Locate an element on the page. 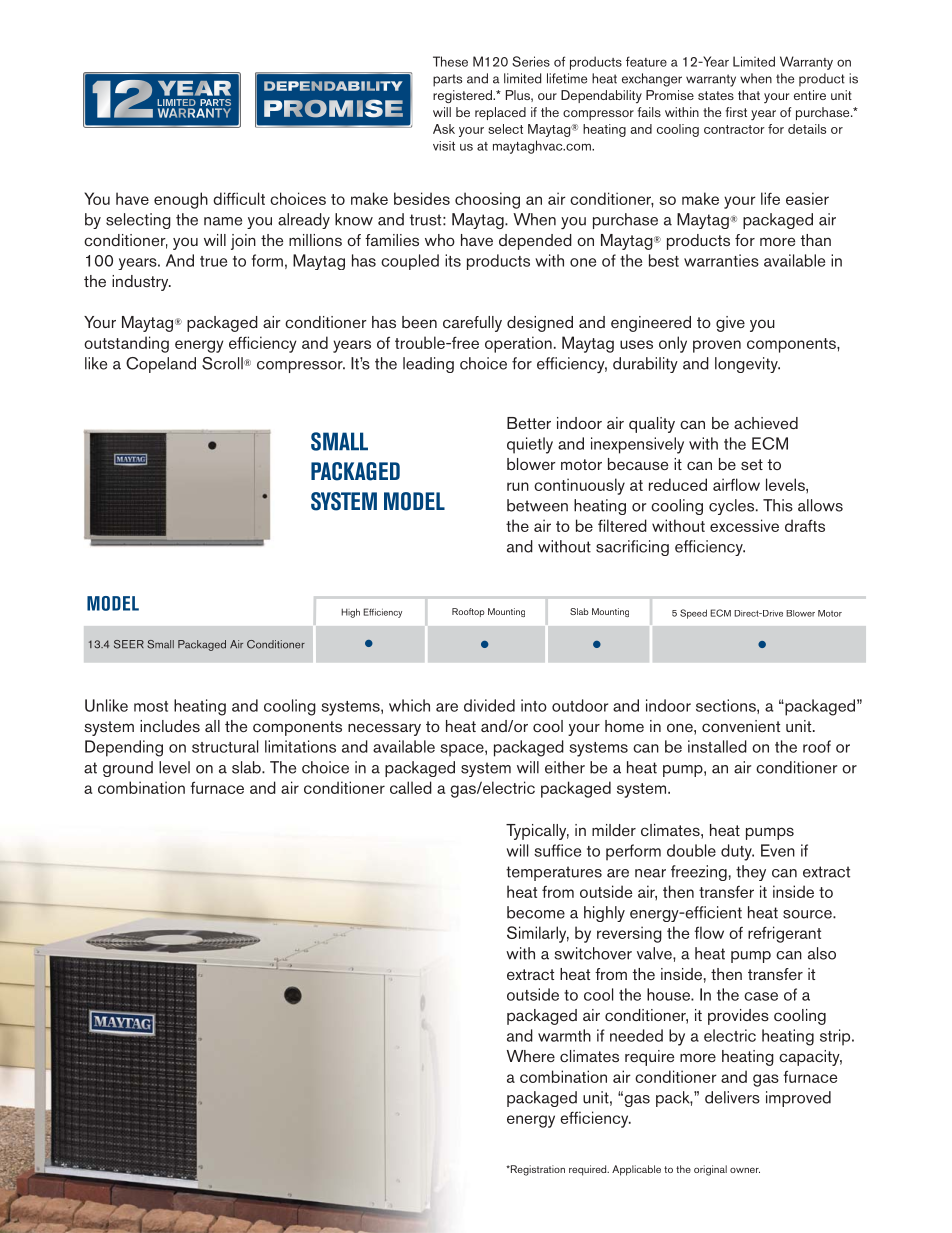  set is located at coordinates (752, 464).
